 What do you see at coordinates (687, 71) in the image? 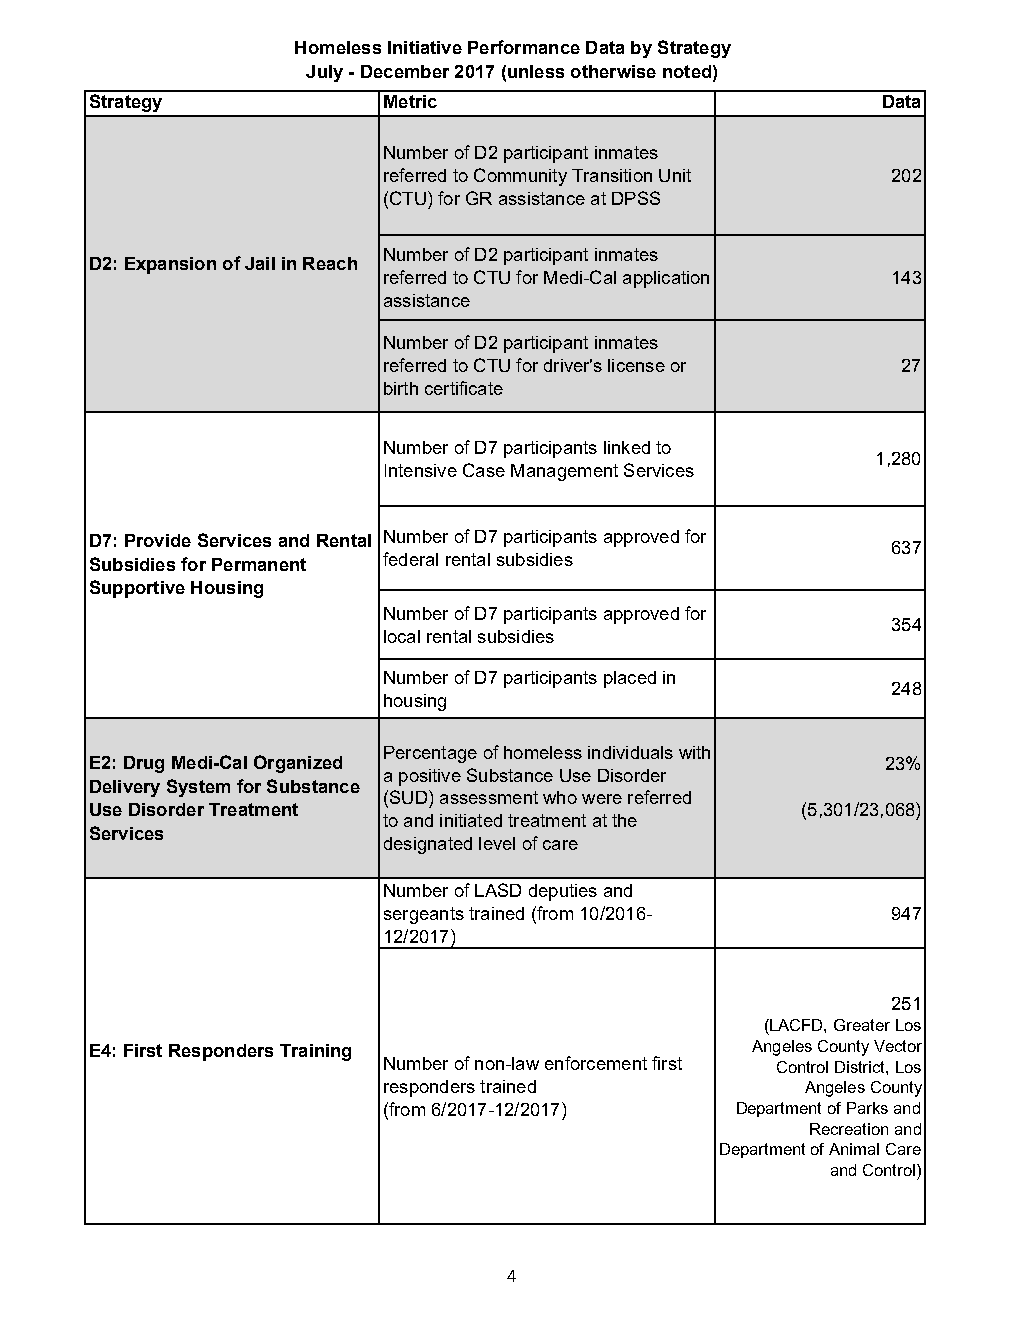
I see `noted` at bounding box center [687, 71].
